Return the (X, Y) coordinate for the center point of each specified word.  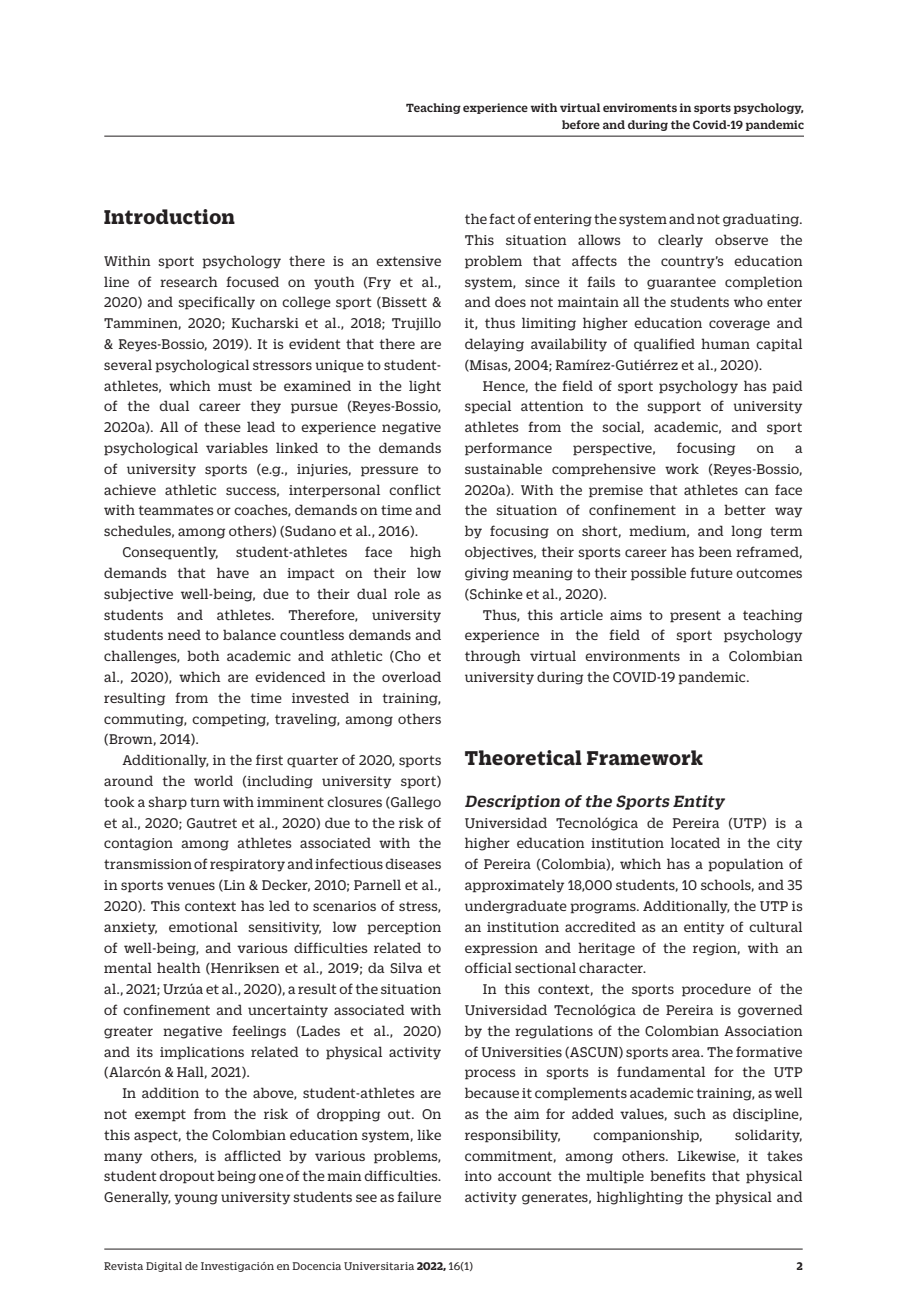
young (196, 1199)
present (695, 616)
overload (411, 676)
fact (502, 218)
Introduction (169, 217)
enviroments (640, 107)
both (203, 655)
